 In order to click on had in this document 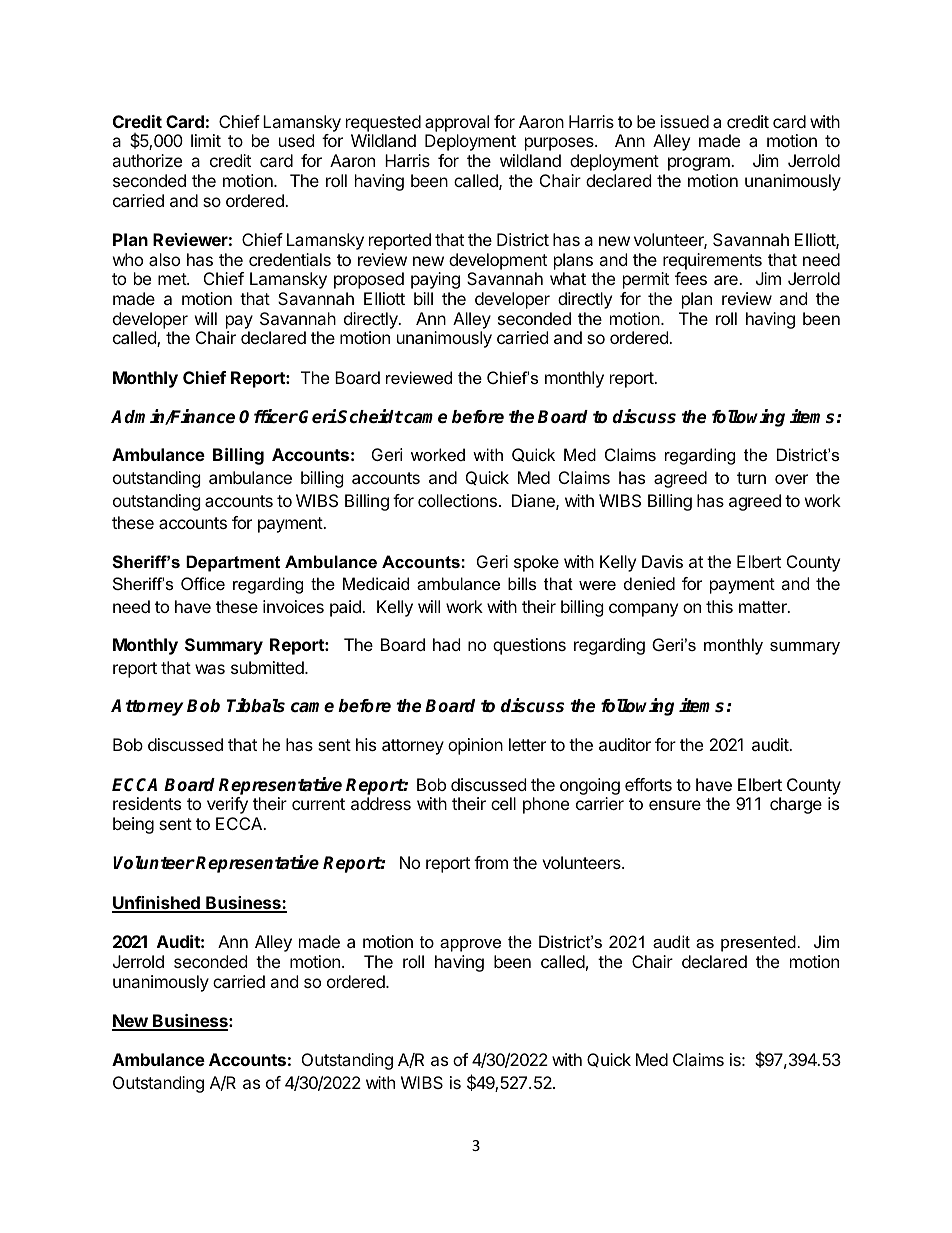, I will do `click(446, 644)`.
